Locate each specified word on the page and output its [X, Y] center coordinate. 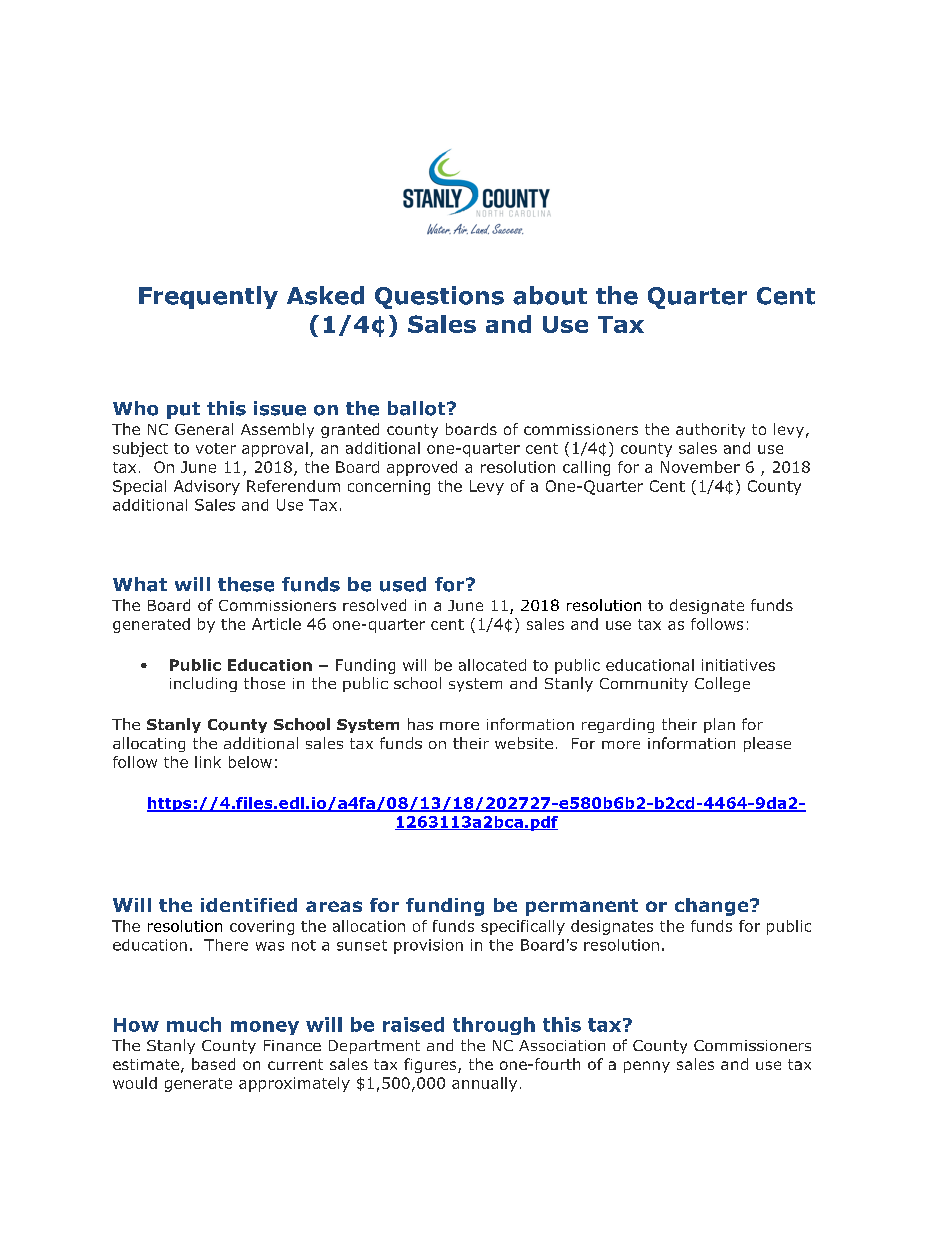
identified [249, 905]
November [700, 467]
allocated [492, 665]
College [722, 684]
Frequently [208, 297]
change [713, 907]
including [203, 684]
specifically [523, 927]
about [550, 295]
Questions [439, 297]
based [213, 1064]
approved [422, 468]
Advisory [207, 487]
